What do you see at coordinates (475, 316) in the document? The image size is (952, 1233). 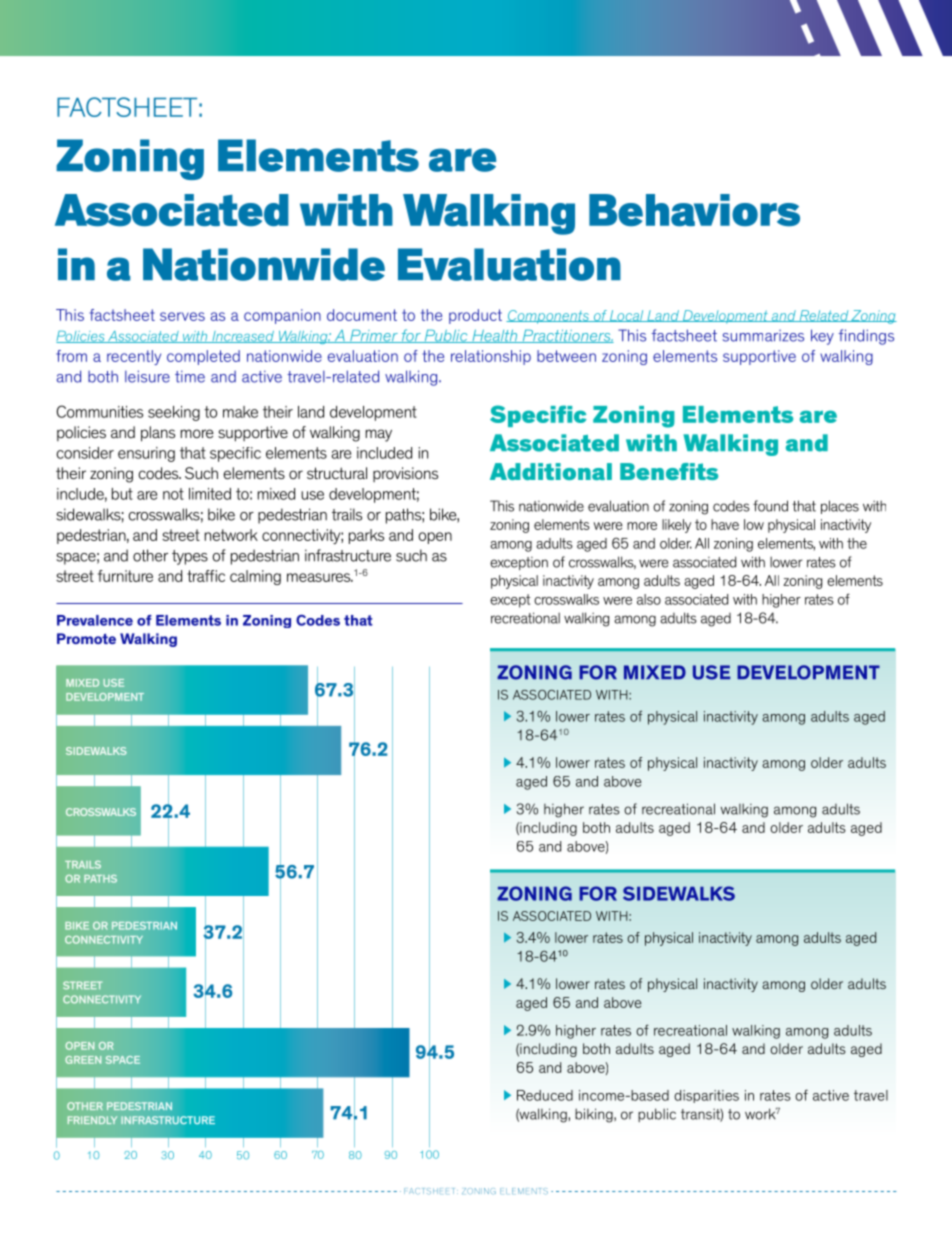 I see `product` at bounding box center [475, 316].
